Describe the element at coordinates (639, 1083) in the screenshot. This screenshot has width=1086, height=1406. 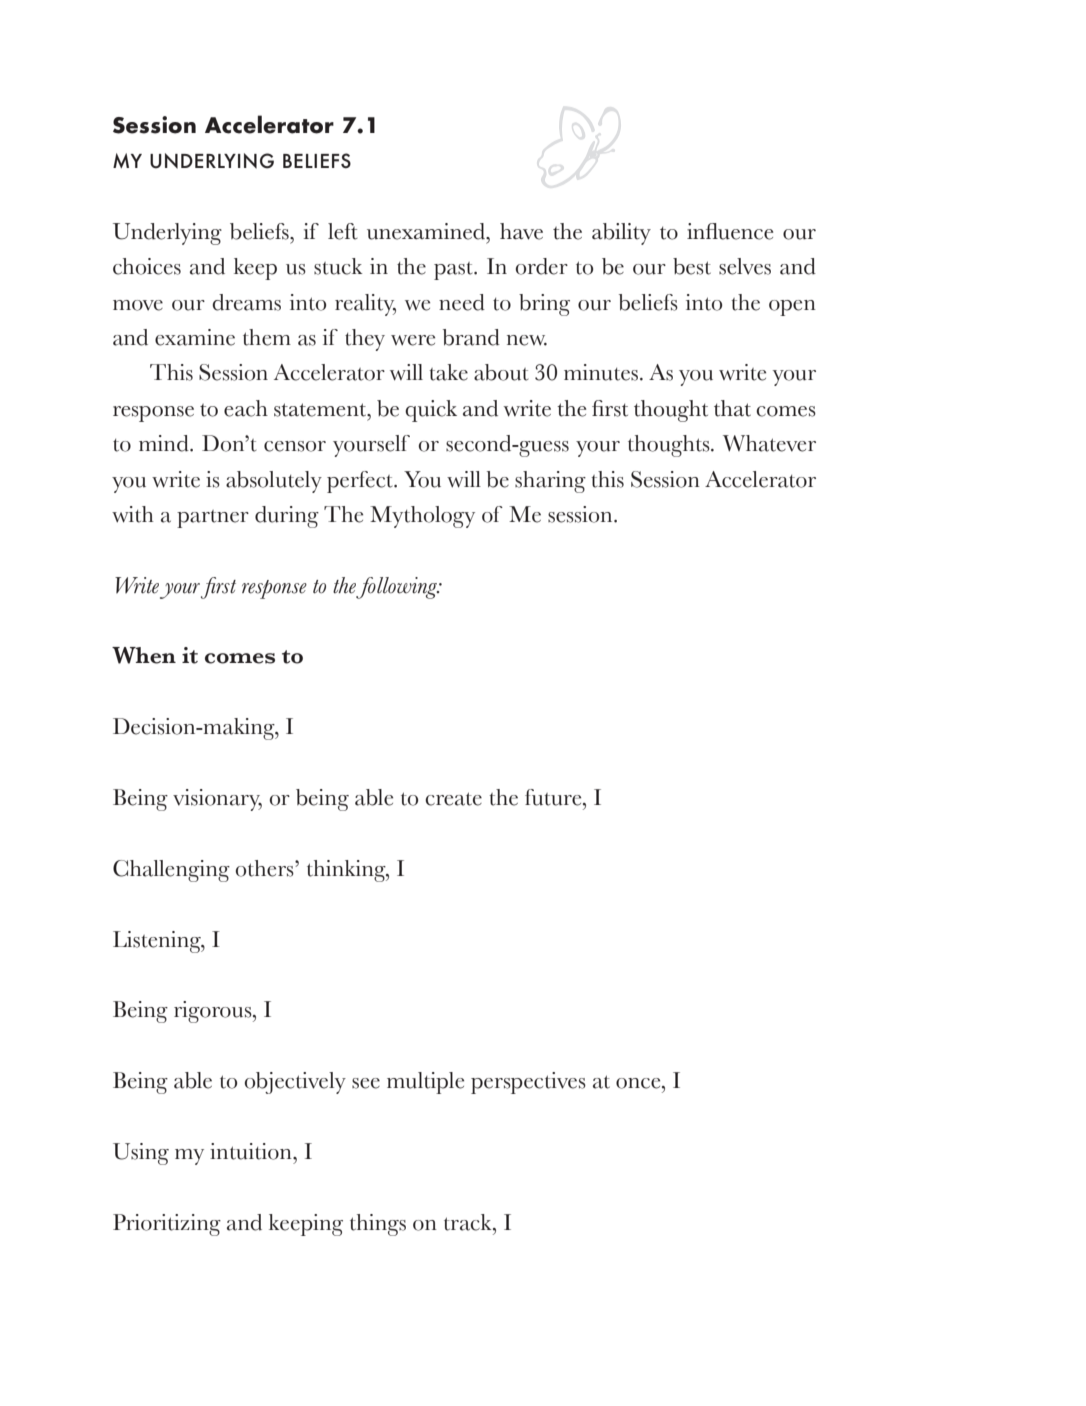
I see `once` at that location.
